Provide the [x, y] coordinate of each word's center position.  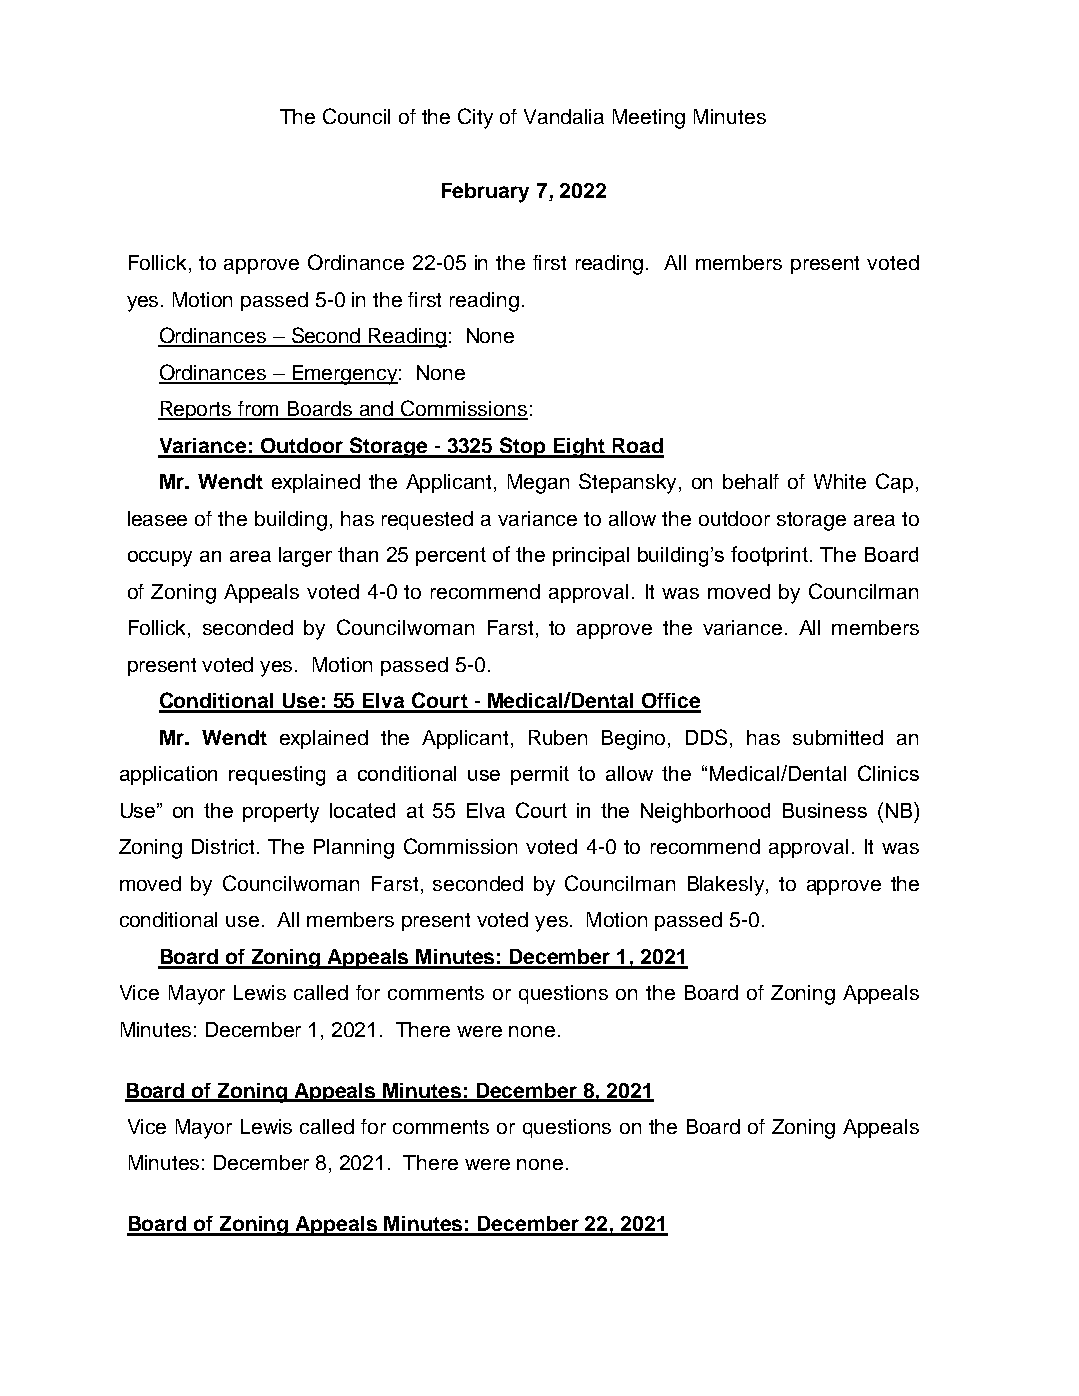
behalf [751, 481]
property [281, 813]
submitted [838, 737]
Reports [196, 410]
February [485, 193]
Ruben [558, 737]
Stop [523, 447]
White [840, 481]
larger [305, 557]
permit [540, 775]
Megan [538, 484]
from [259, 410]
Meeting [649, 119]
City [475, 118]
